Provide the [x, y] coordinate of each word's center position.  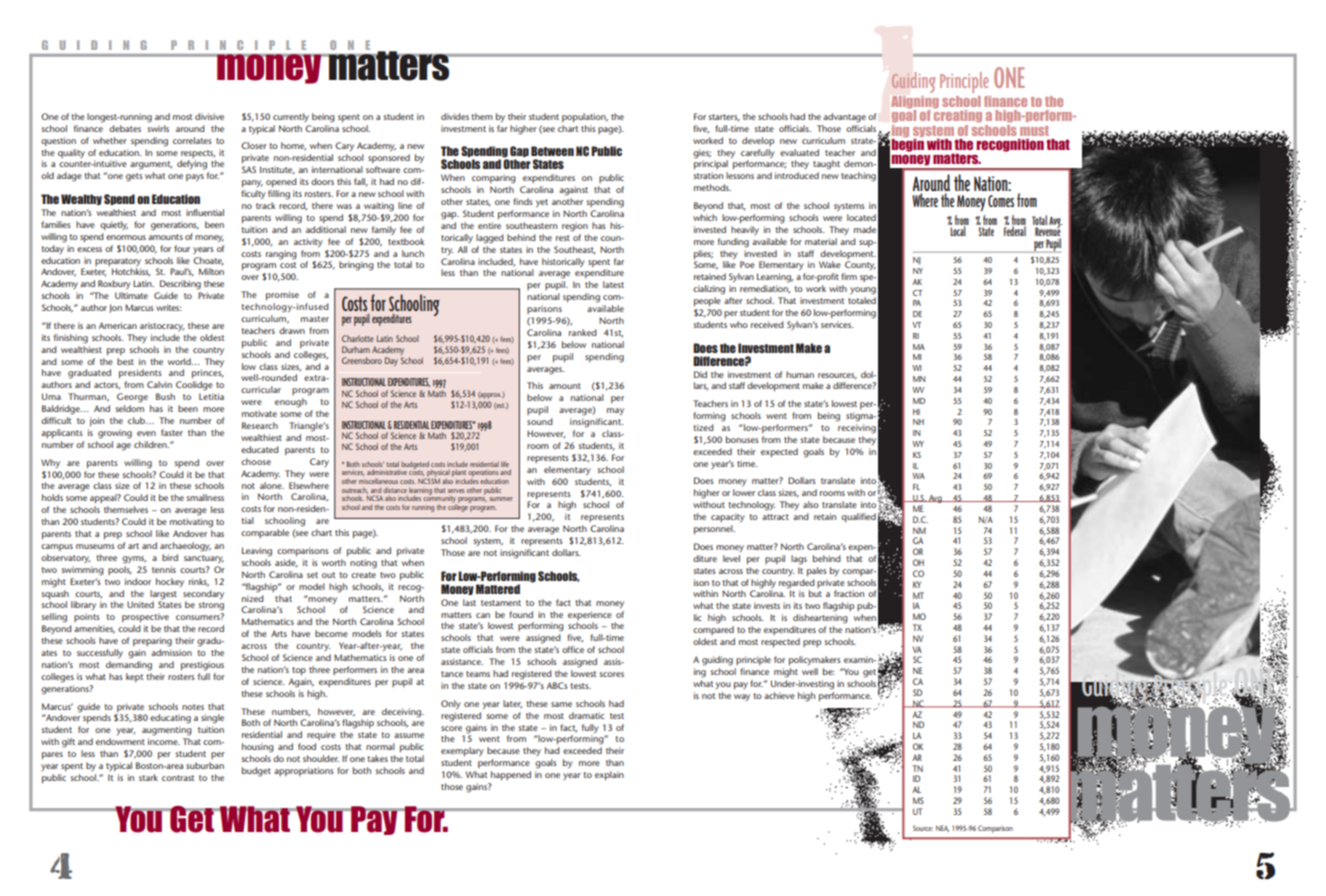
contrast [178, 778]
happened [511, 776]
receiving [857, 429]
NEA [942, 828]
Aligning [914, 103]
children [151, 444]
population [585, 118]
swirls [158, 127]
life [505, 464]
